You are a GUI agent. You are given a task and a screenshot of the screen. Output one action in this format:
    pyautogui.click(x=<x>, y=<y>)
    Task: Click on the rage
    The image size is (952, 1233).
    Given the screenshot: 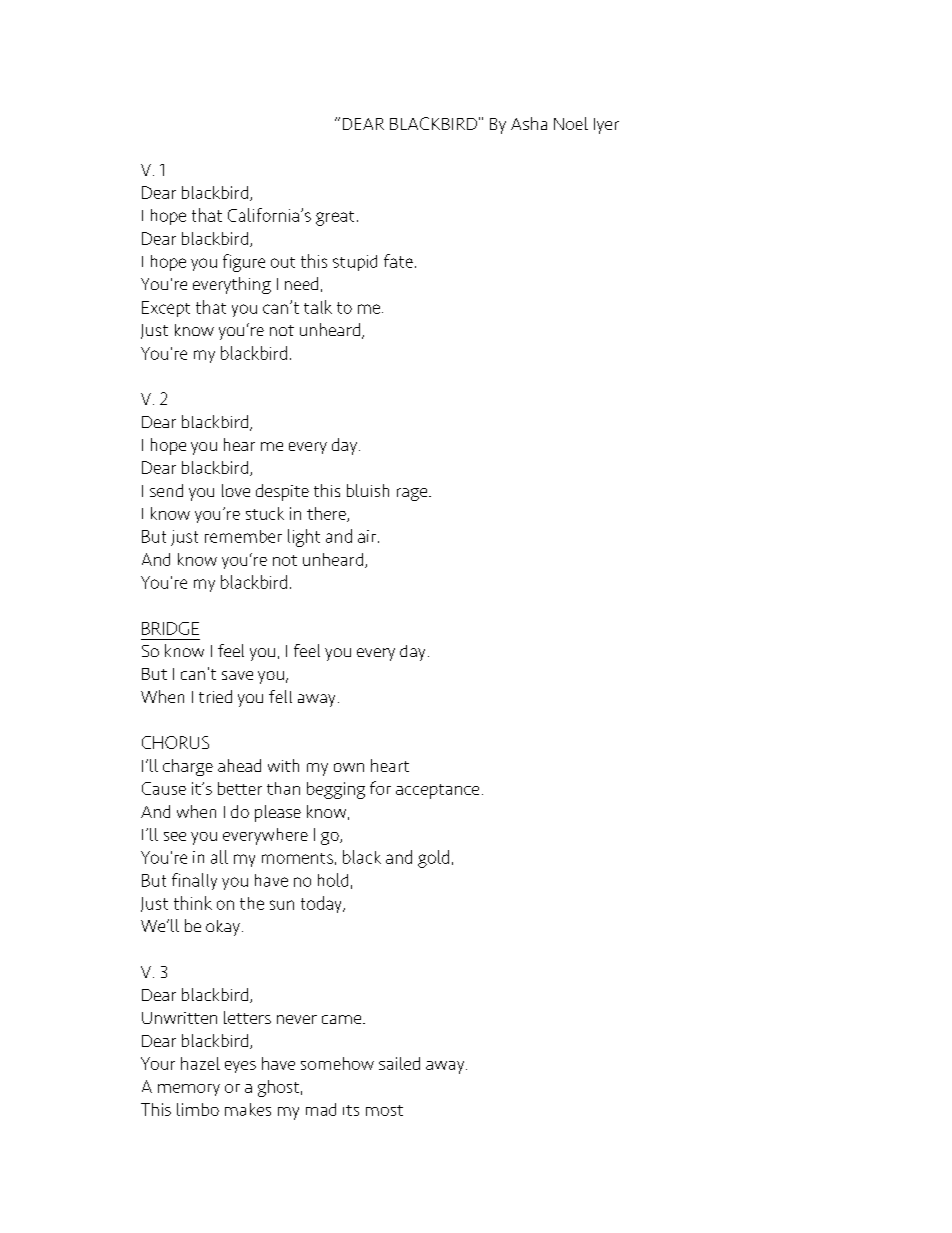 What is the action you would take?
    pyautogui.click(x=412, y=494)
